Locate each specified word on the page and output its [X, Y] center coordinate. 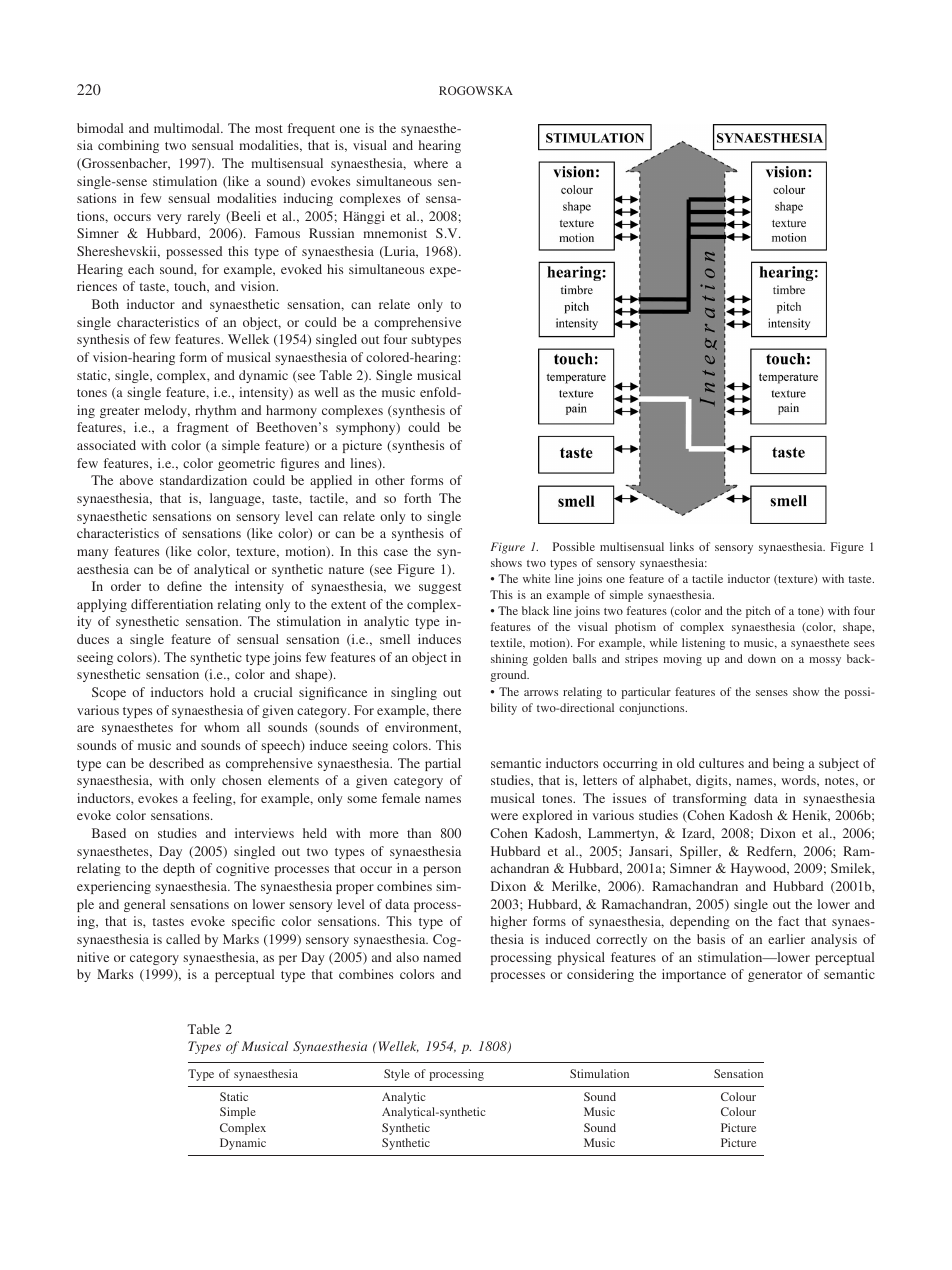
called [183, 939]
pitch [758, 612]
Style [397, 1075]
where [431, 163]
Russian [331, 233]
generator [775, 976]
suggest [440, 588]
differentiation [172, 604]
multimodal [188, 128]
